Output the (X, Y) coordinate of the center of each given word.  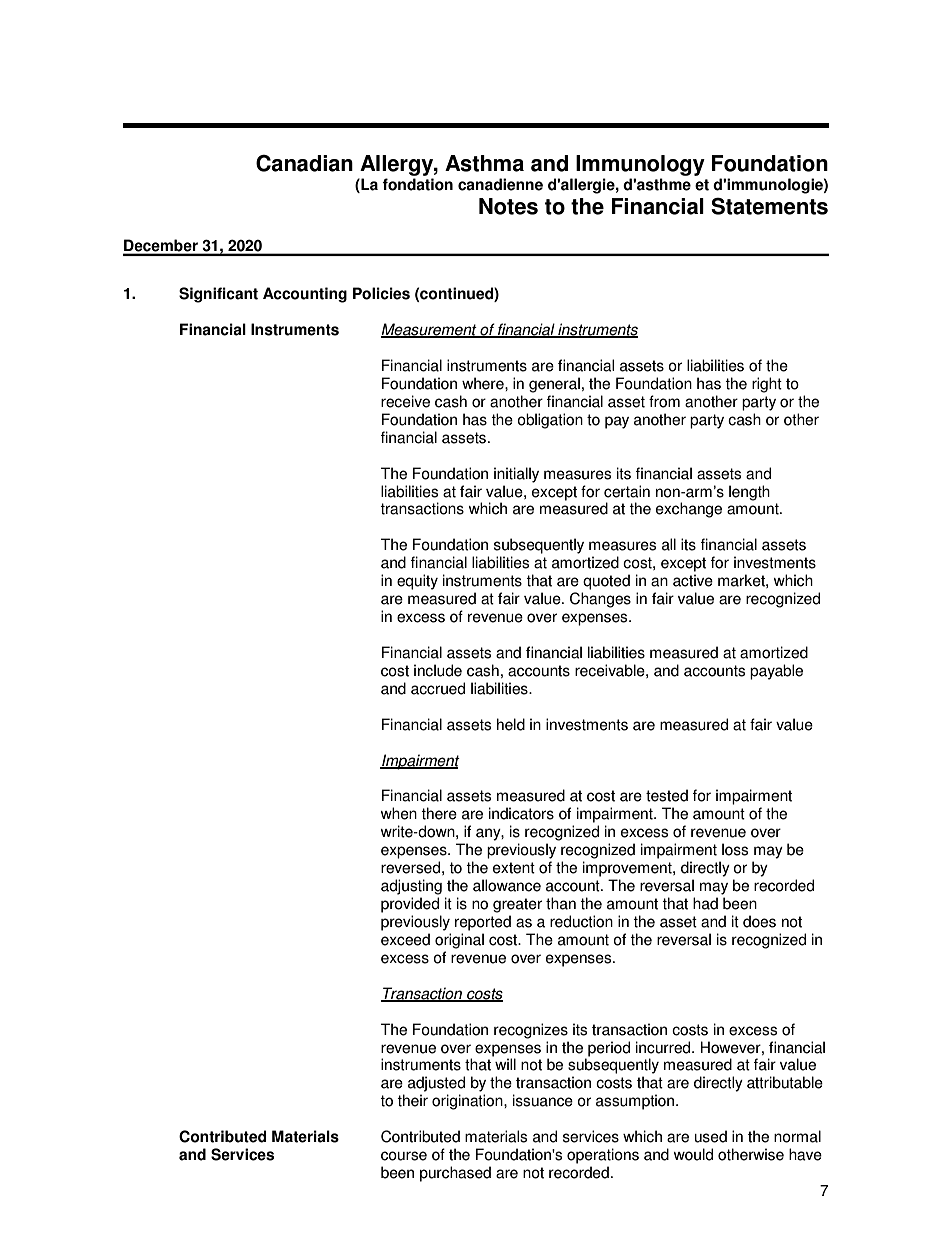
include (438, 670)
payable (776, 672)
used (711, 1136)
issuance (543, 1100)
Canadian (304, 163)
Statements (769, 206)
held (511, 724)
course (404, 1156)
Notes (508, 206)
